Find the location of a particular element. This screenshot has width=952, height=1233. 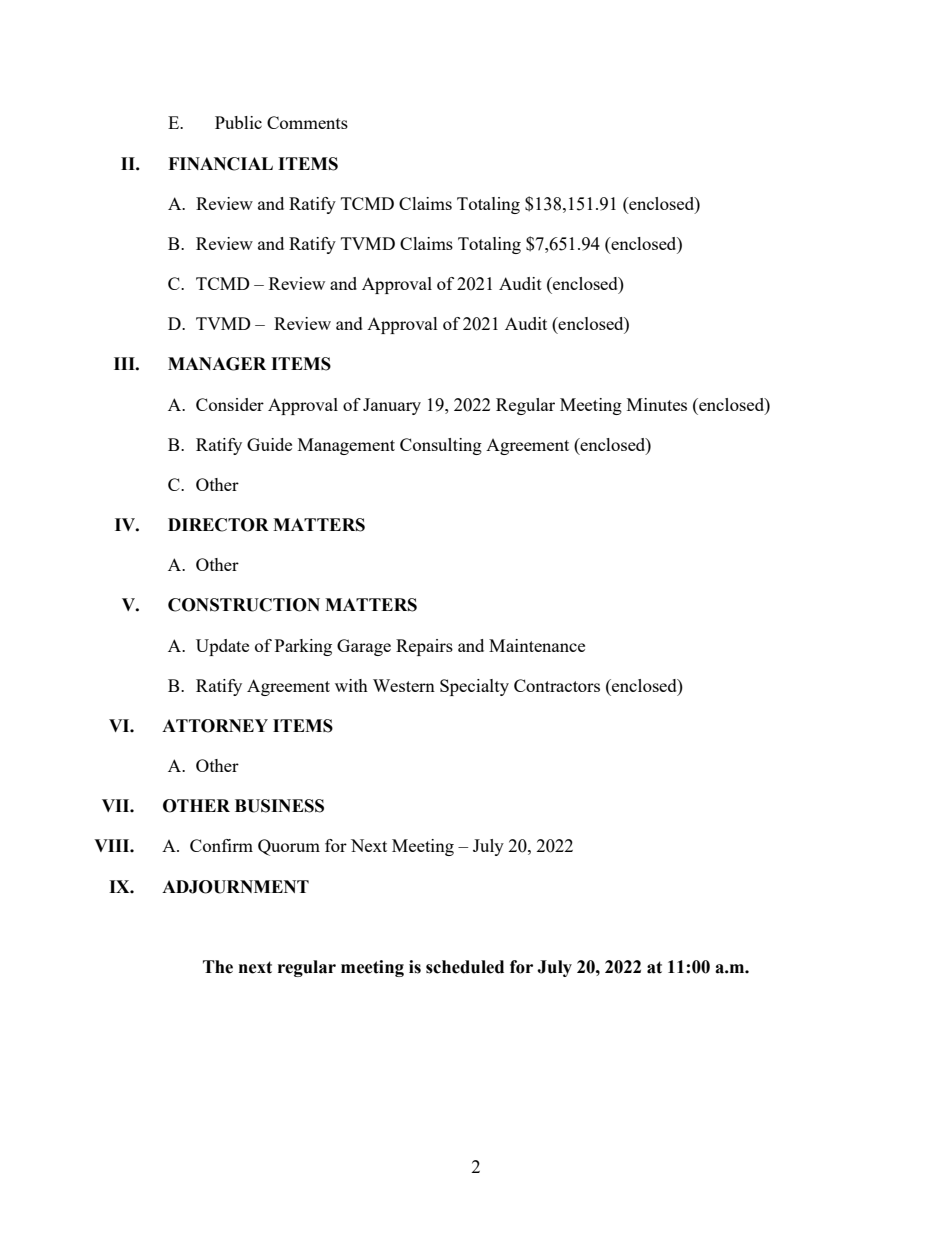

Specialty is located at coordinates (474, 687).
